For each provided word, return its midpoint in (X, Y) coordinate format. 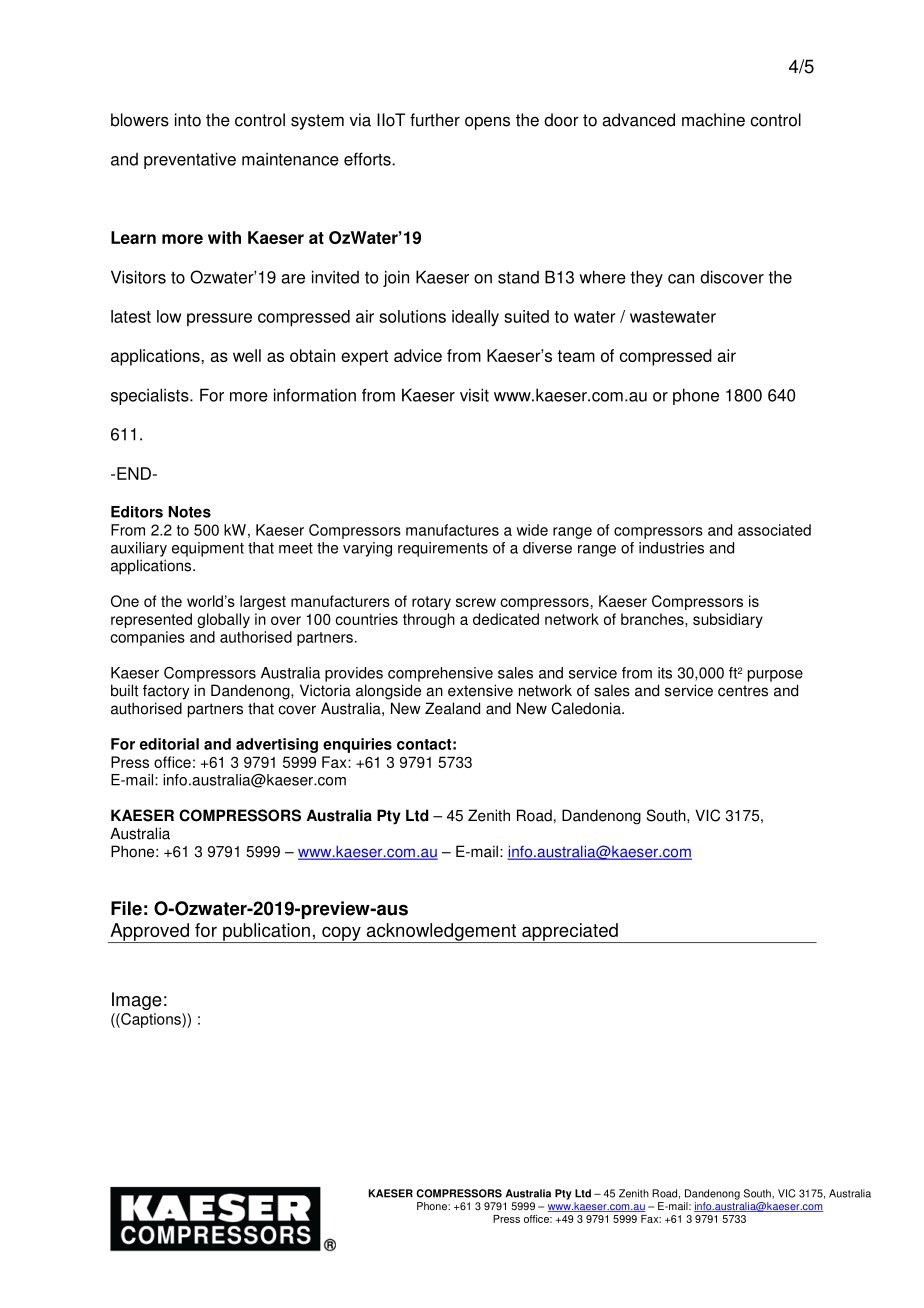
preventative (190, 160)
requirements (443, 549)
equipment (208, 549)
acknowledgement (441, 933)
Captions (151, 1020)
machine (713, 120)
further (435, 120)
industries (671, 548)
